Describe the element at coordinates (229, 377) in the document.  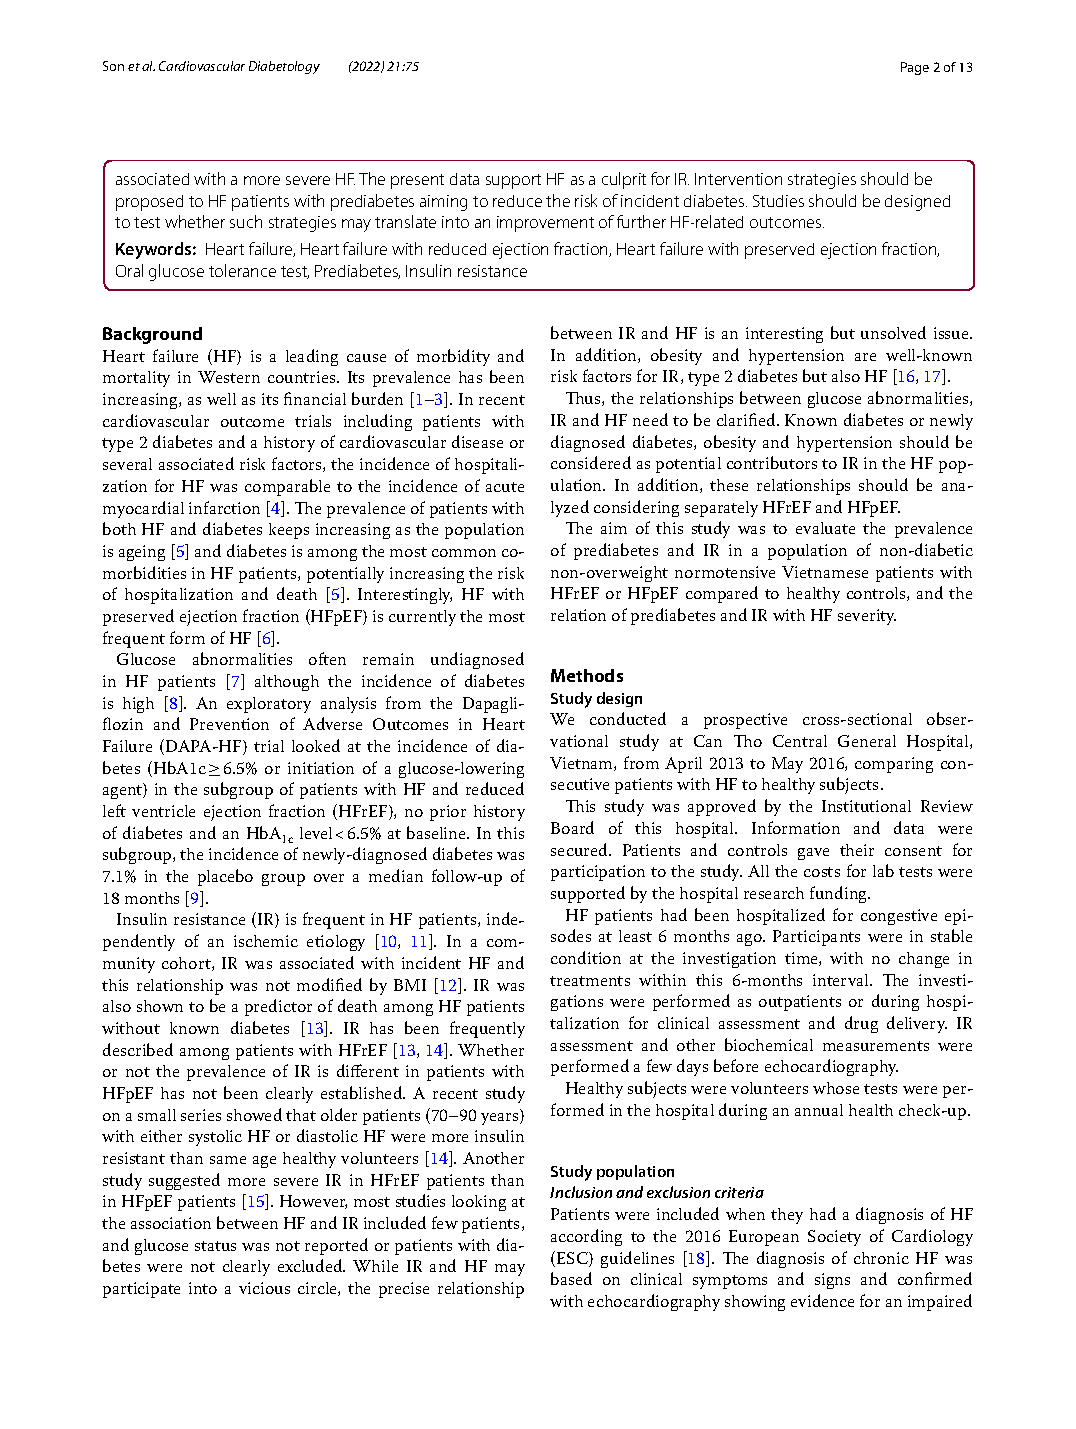
I see `Western` at that location.
